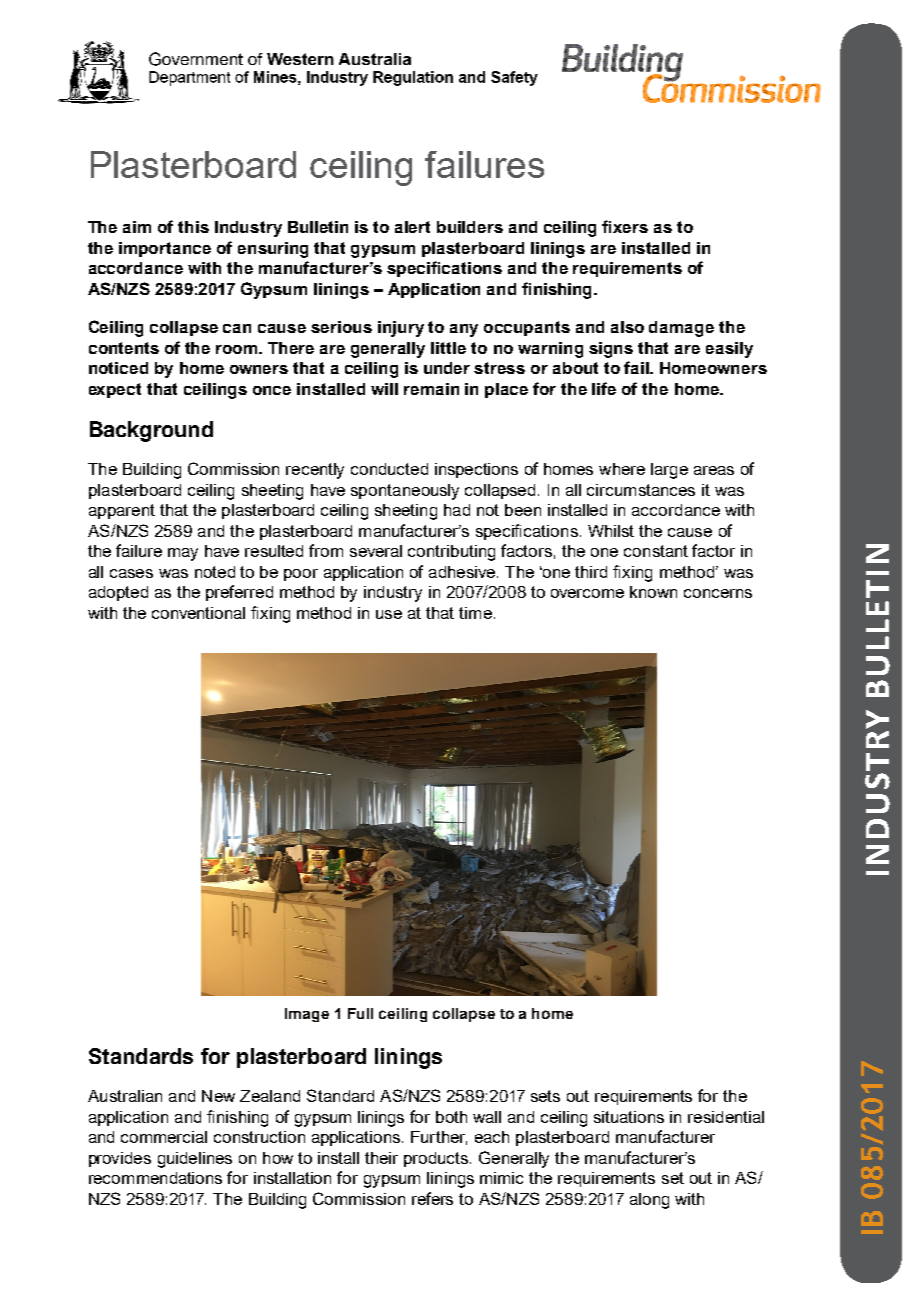  I want to click on importance, so click(165, 249).
